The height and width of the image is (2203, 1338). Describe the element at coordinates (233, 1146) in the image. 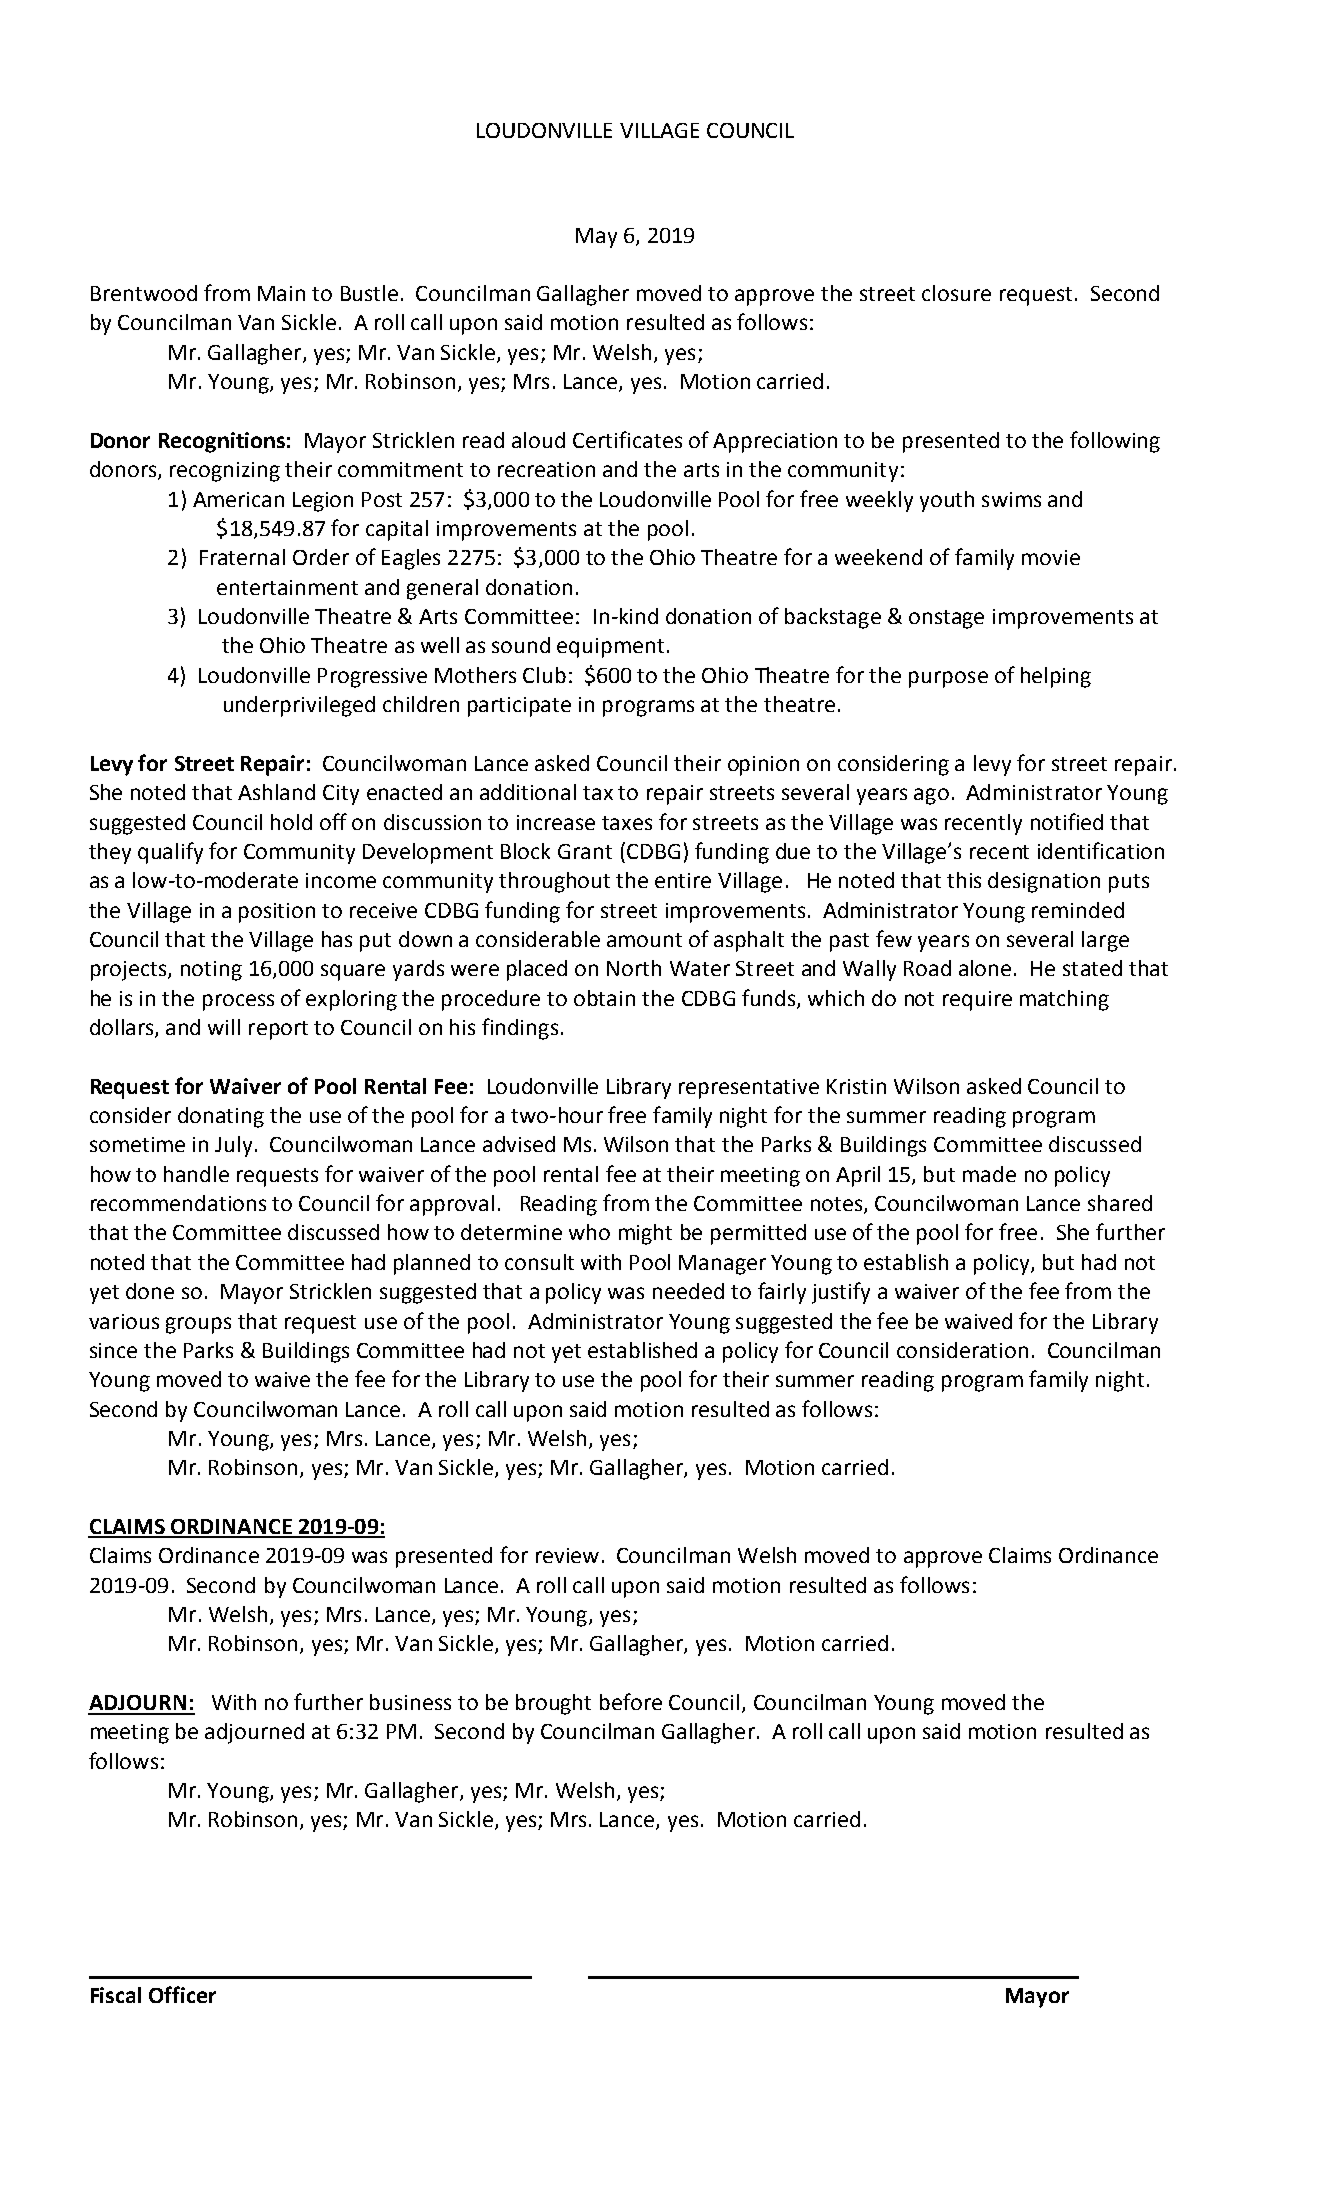

I see `July` at that location.
